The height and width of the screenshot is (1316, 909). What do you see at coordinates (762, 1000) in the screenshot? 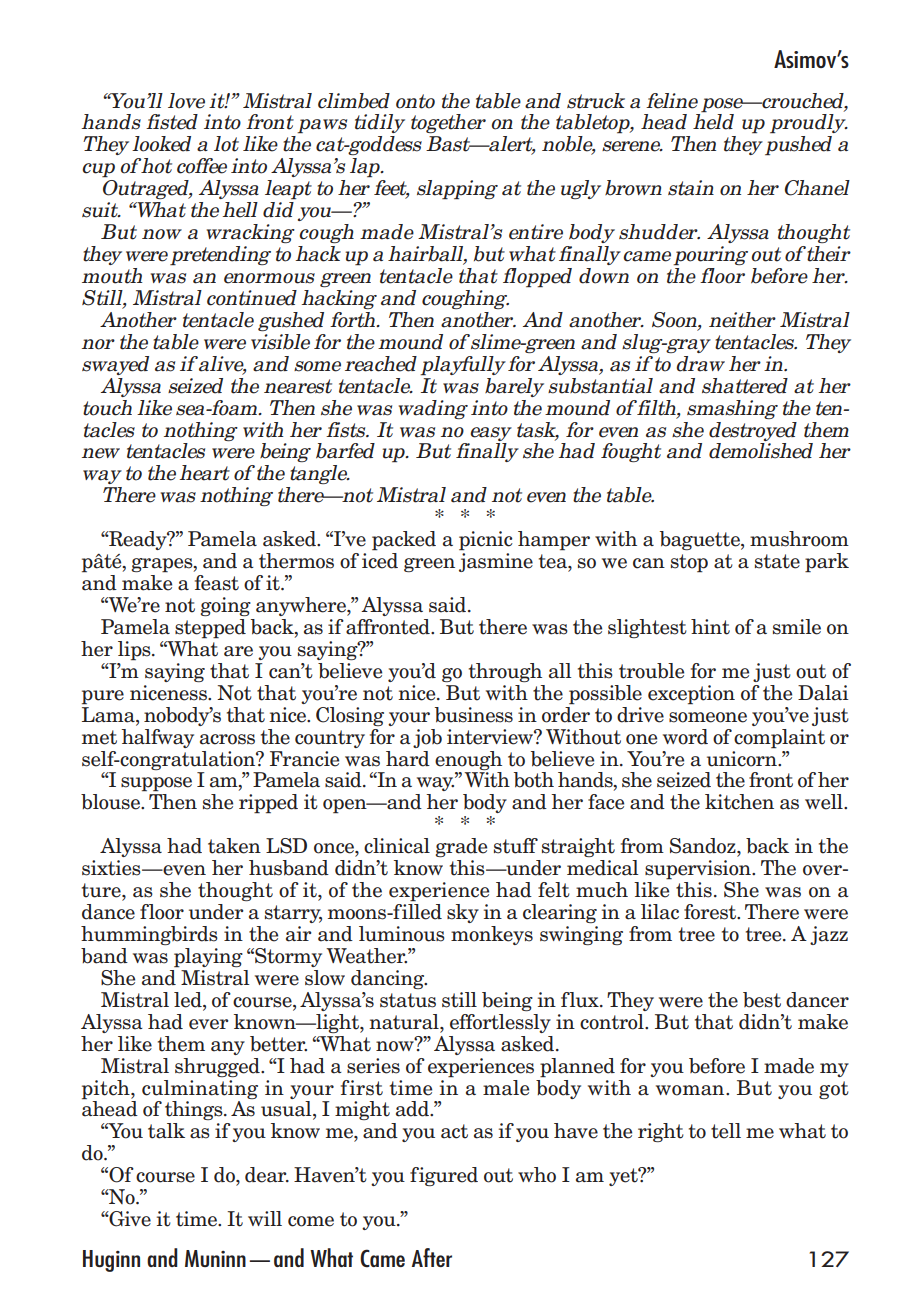
I see `best` at bounding box center [762, 1000].
